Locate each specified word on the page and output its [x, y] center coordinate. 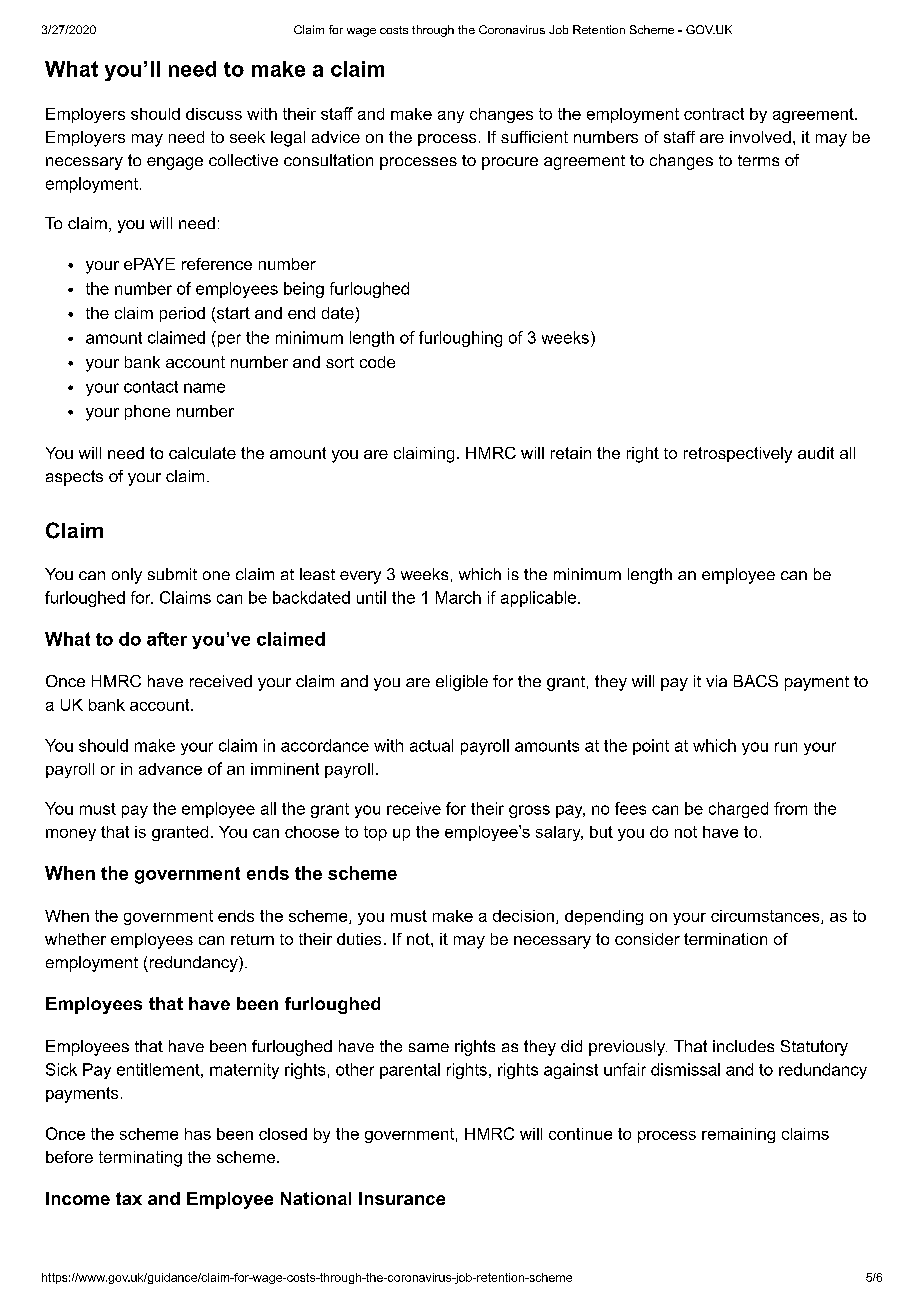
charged [738, 810]
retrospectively [738, 455]
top [375, 833]
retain [571, 453]
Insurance [402, 1198]
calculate [202, 453]
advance [170, 769]
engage [175, 163]
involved [760, 137]
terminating [140, 1159]
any [451, 117]
